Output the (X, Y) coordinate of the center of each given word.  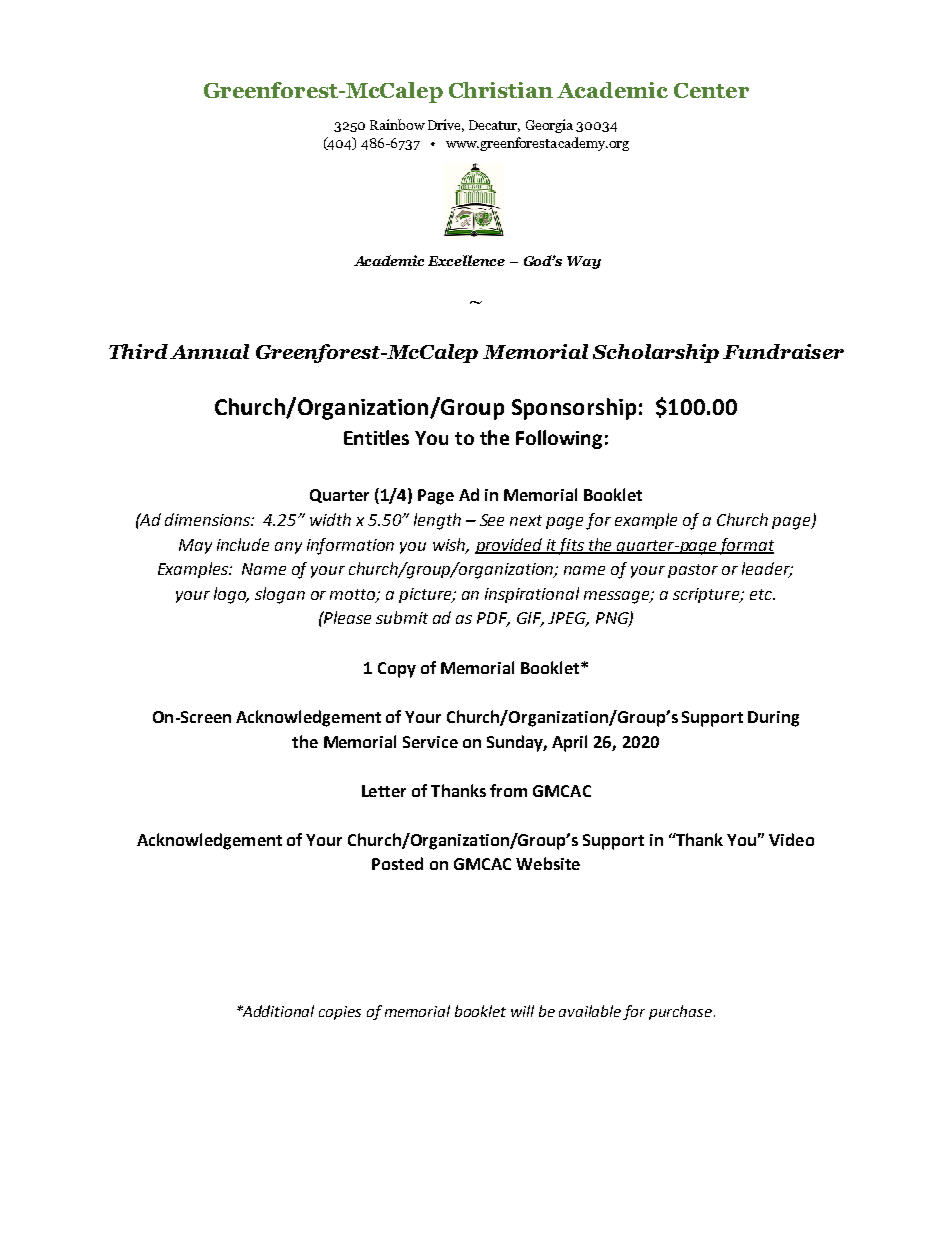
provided (509, 546)
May (195, 546)
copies (340, 1013)
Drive (446, 125)
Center (711, 90)
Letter (384, 791)
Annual (209, 351)
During (773, 719)
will (522, 1011)
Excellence (466, 260)
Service (430, 742)
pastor (693, 571)
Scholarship (656, 353)
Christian (501, 90)
